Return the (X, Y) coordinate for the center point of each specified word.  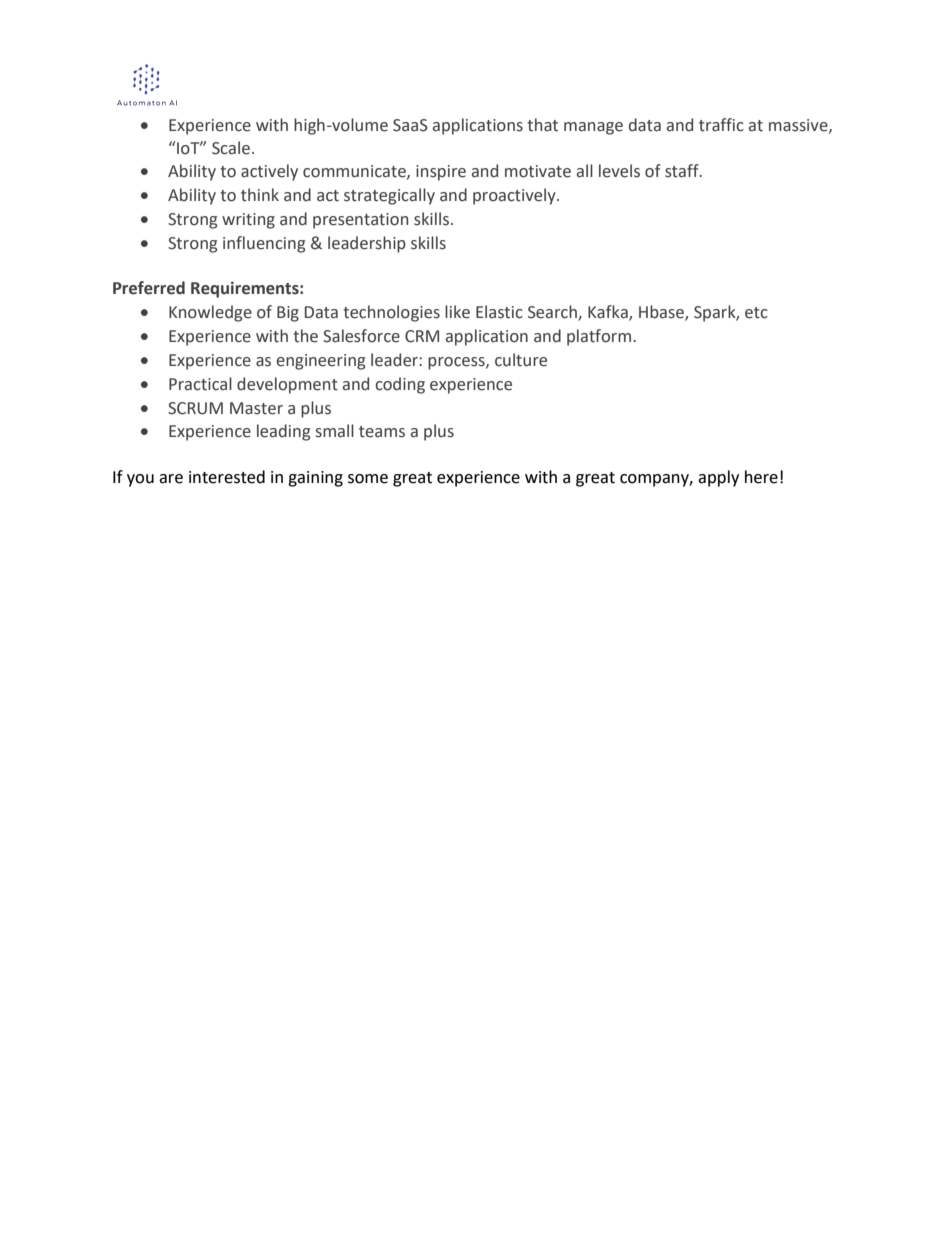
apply (718, 478)
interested (227, 477)
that (542, 125)
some (368, 479)
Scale (231, 148)
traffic (721, 125)
